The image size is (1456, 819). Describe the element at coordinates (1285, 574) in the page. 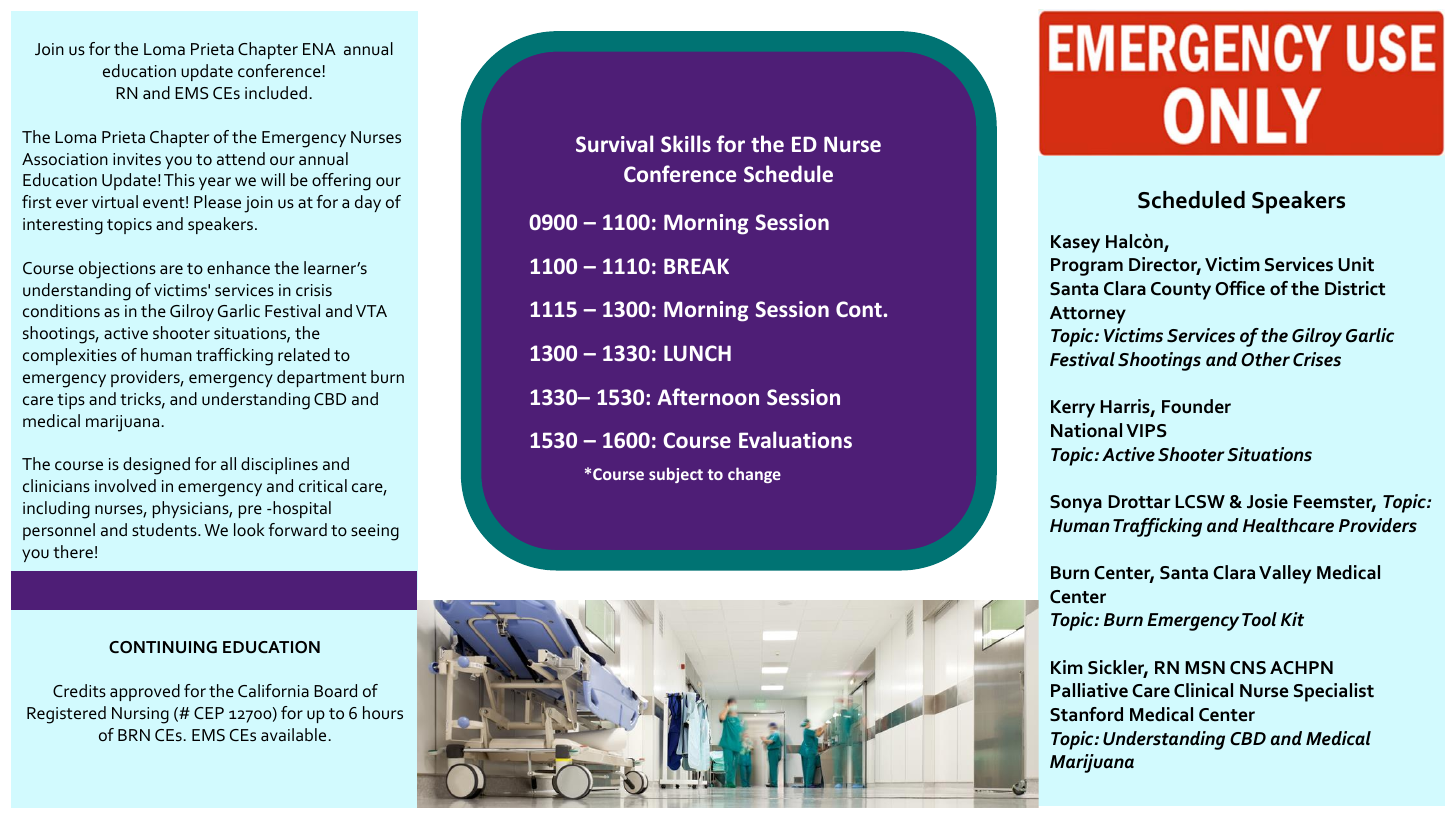

I see `Valley` at that location.
